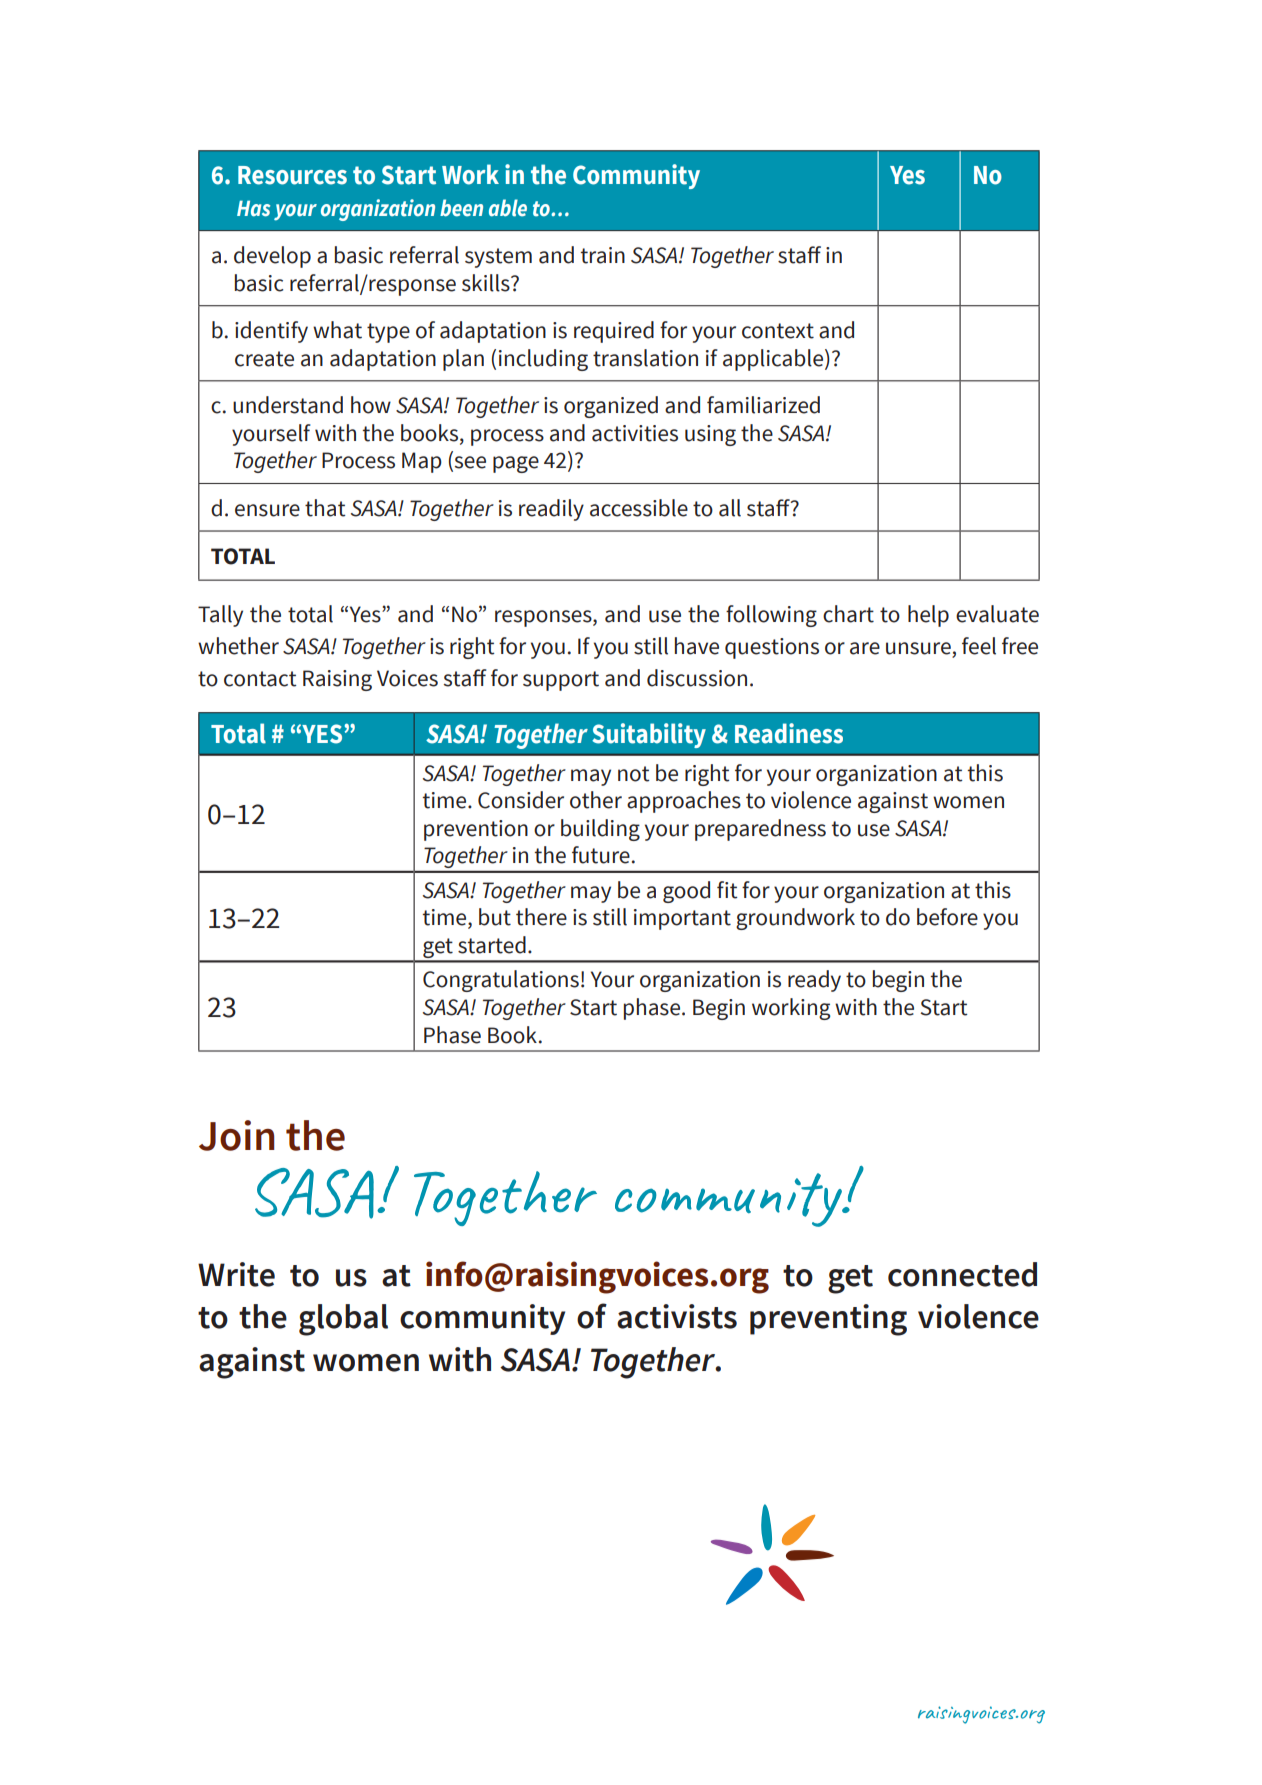  What do you see at coordinates (343, 1320) in the page?
I see `global` at bounding box center [343, 1320].
